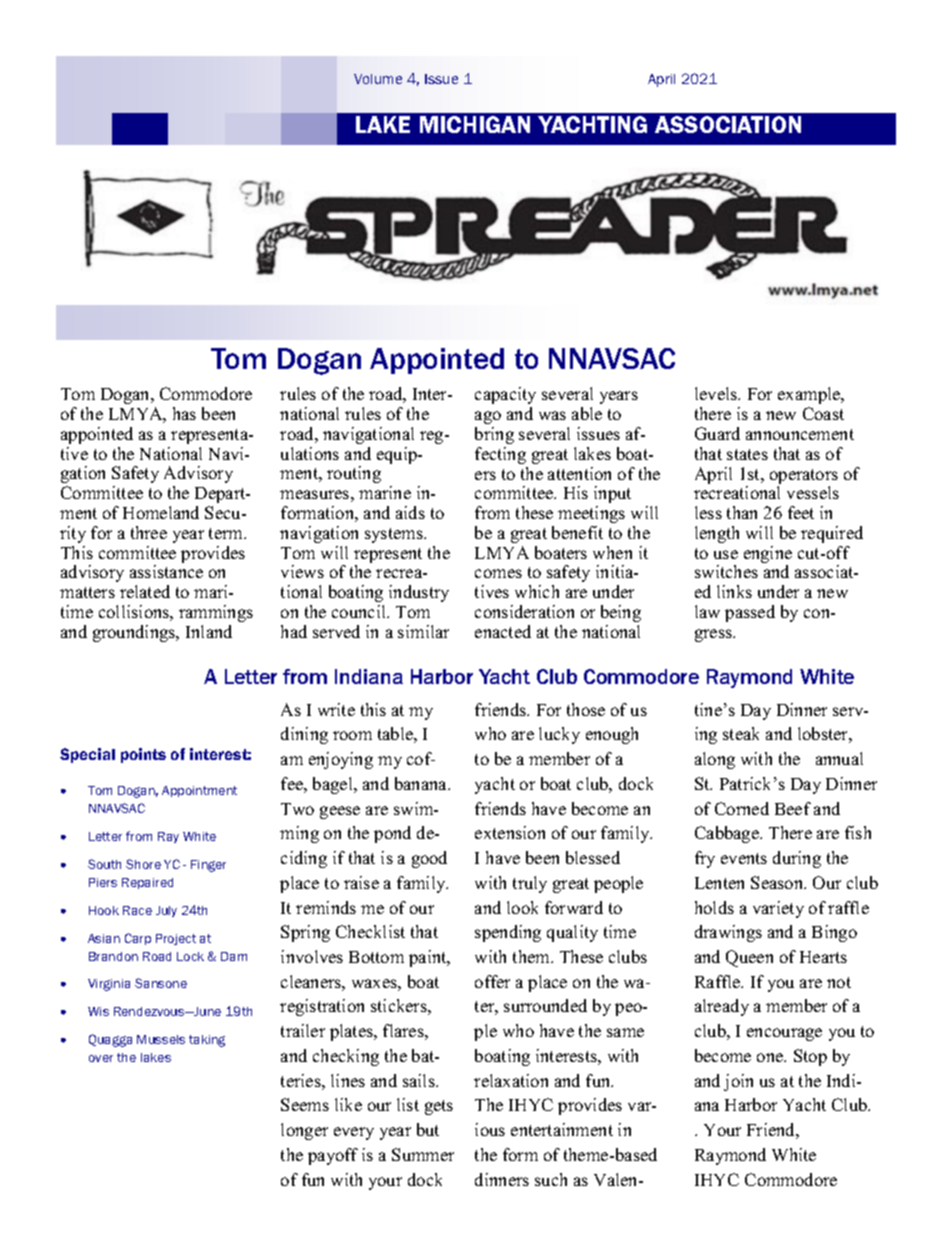 The height and width of the screenshot is (1233, 952). Describe the element at coordinates (428, 1129) in the screenshot. I see `but` at that location.
